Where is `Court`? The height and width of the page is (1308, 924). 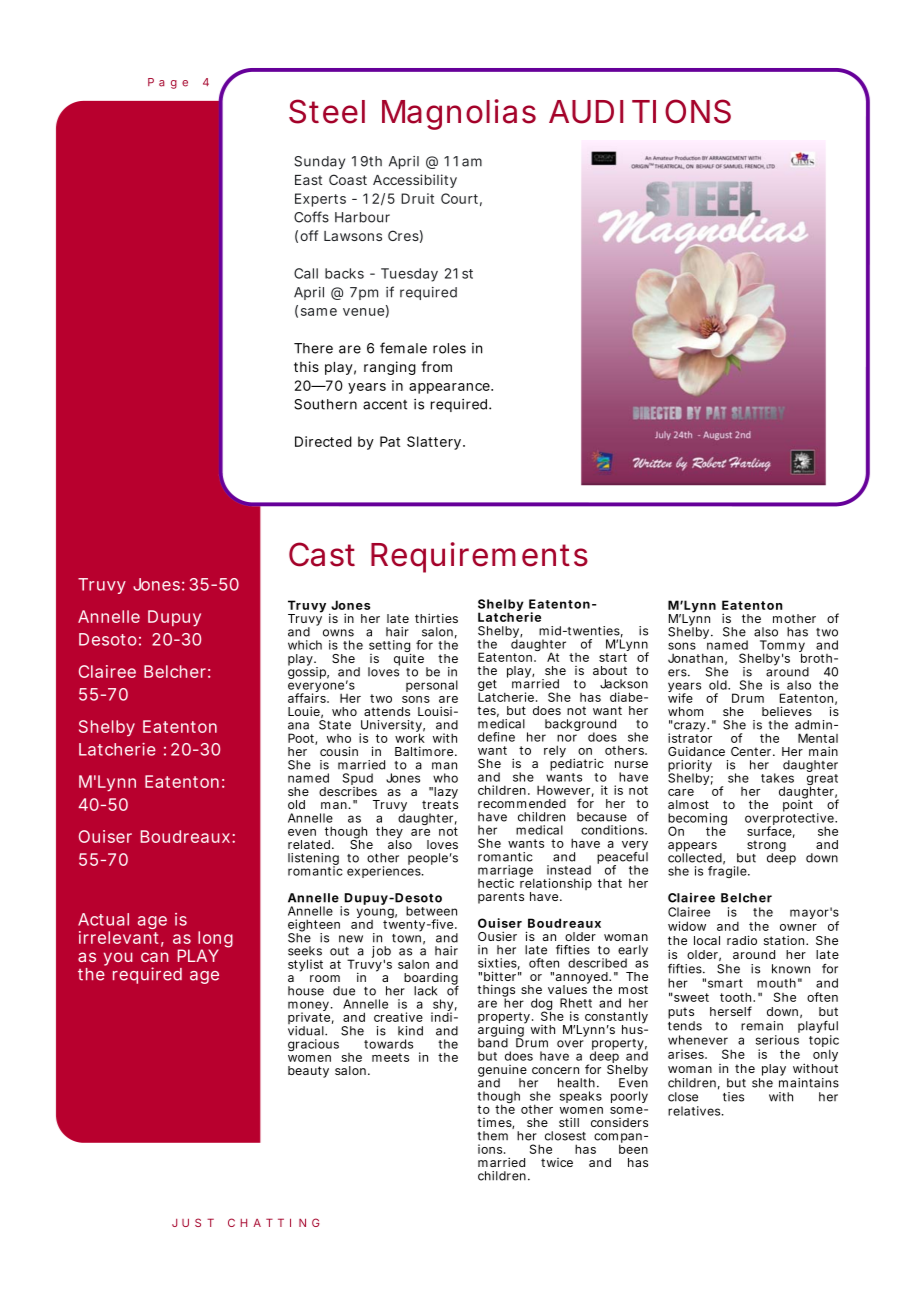 Court is located at coordinates (459, 198).
